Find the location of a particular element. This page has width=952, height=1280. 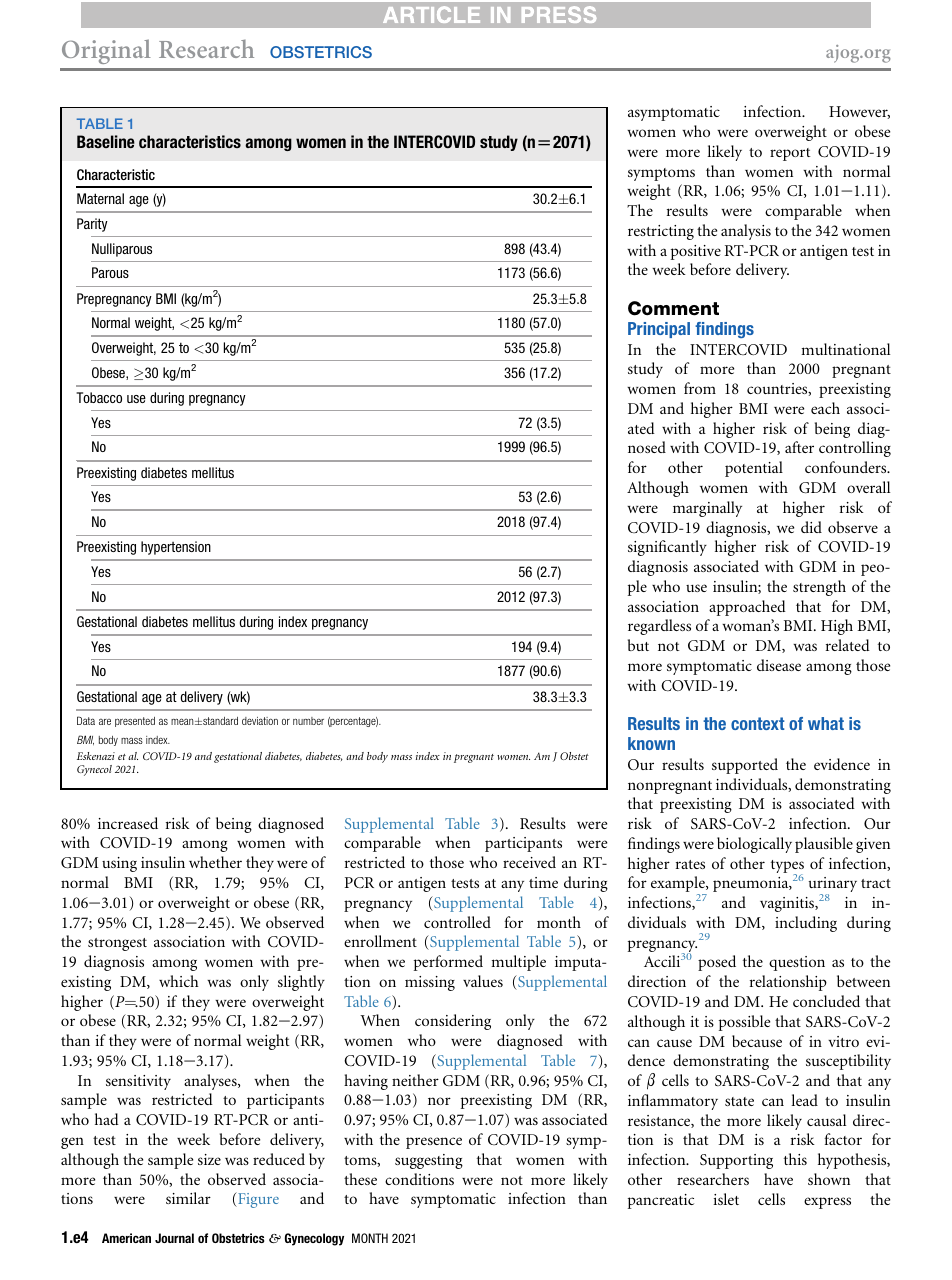

express is located at coordinates (827, 1203).
